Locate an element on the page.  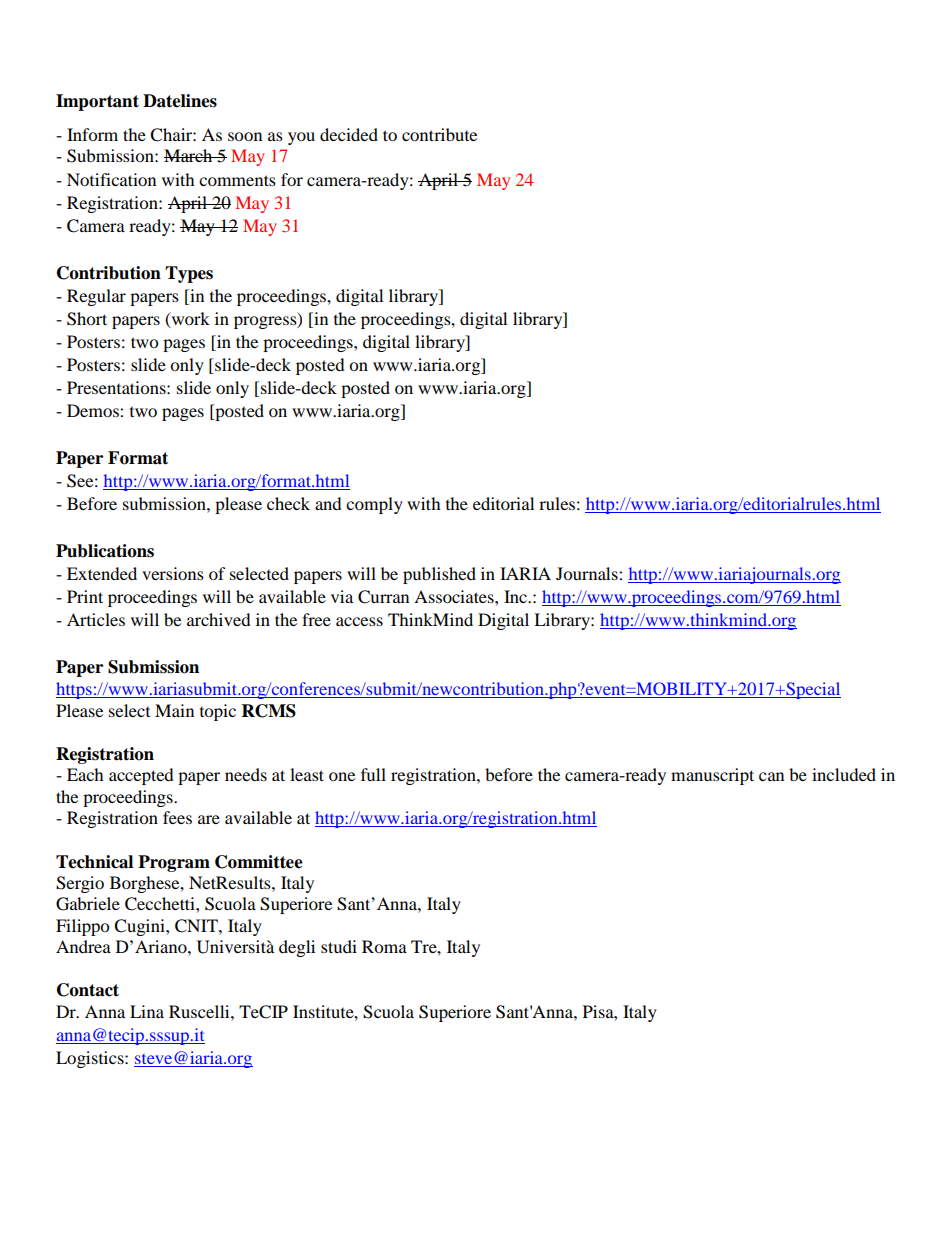
contribute is located at coordinates (439, 134).
